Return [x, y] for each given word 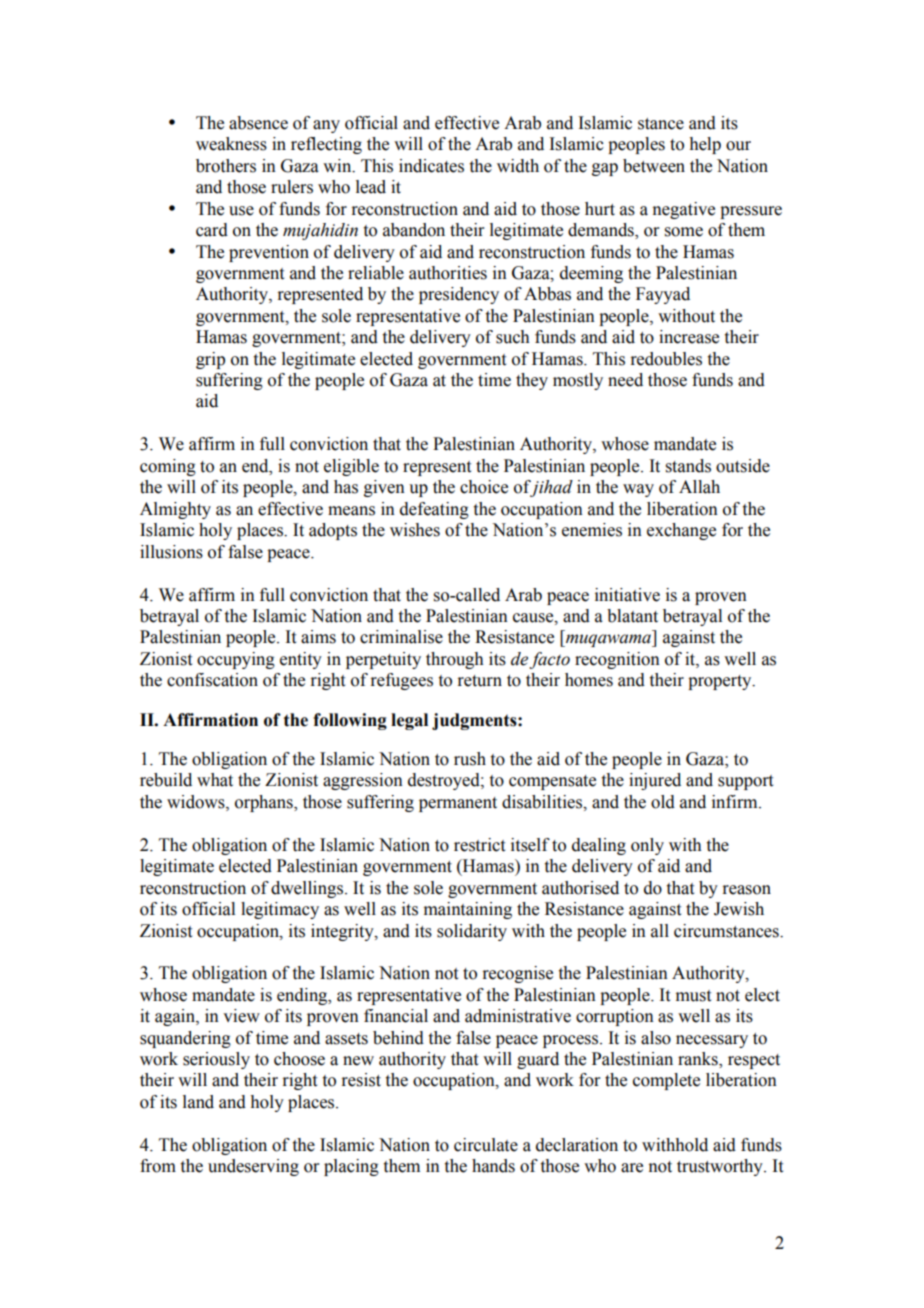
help [705, 145]
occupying [236, 660]
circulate [486, 1145]
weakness [231, 144]
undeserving [253, 1167]
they [532, 381]
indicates [431, 166]
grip [210, 360]
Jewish [739, 909]
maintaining [468, 910]
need [625, 380]
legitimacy [280, 910]
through [455, 660]
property [721, 682]
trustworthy [721, 1167]
